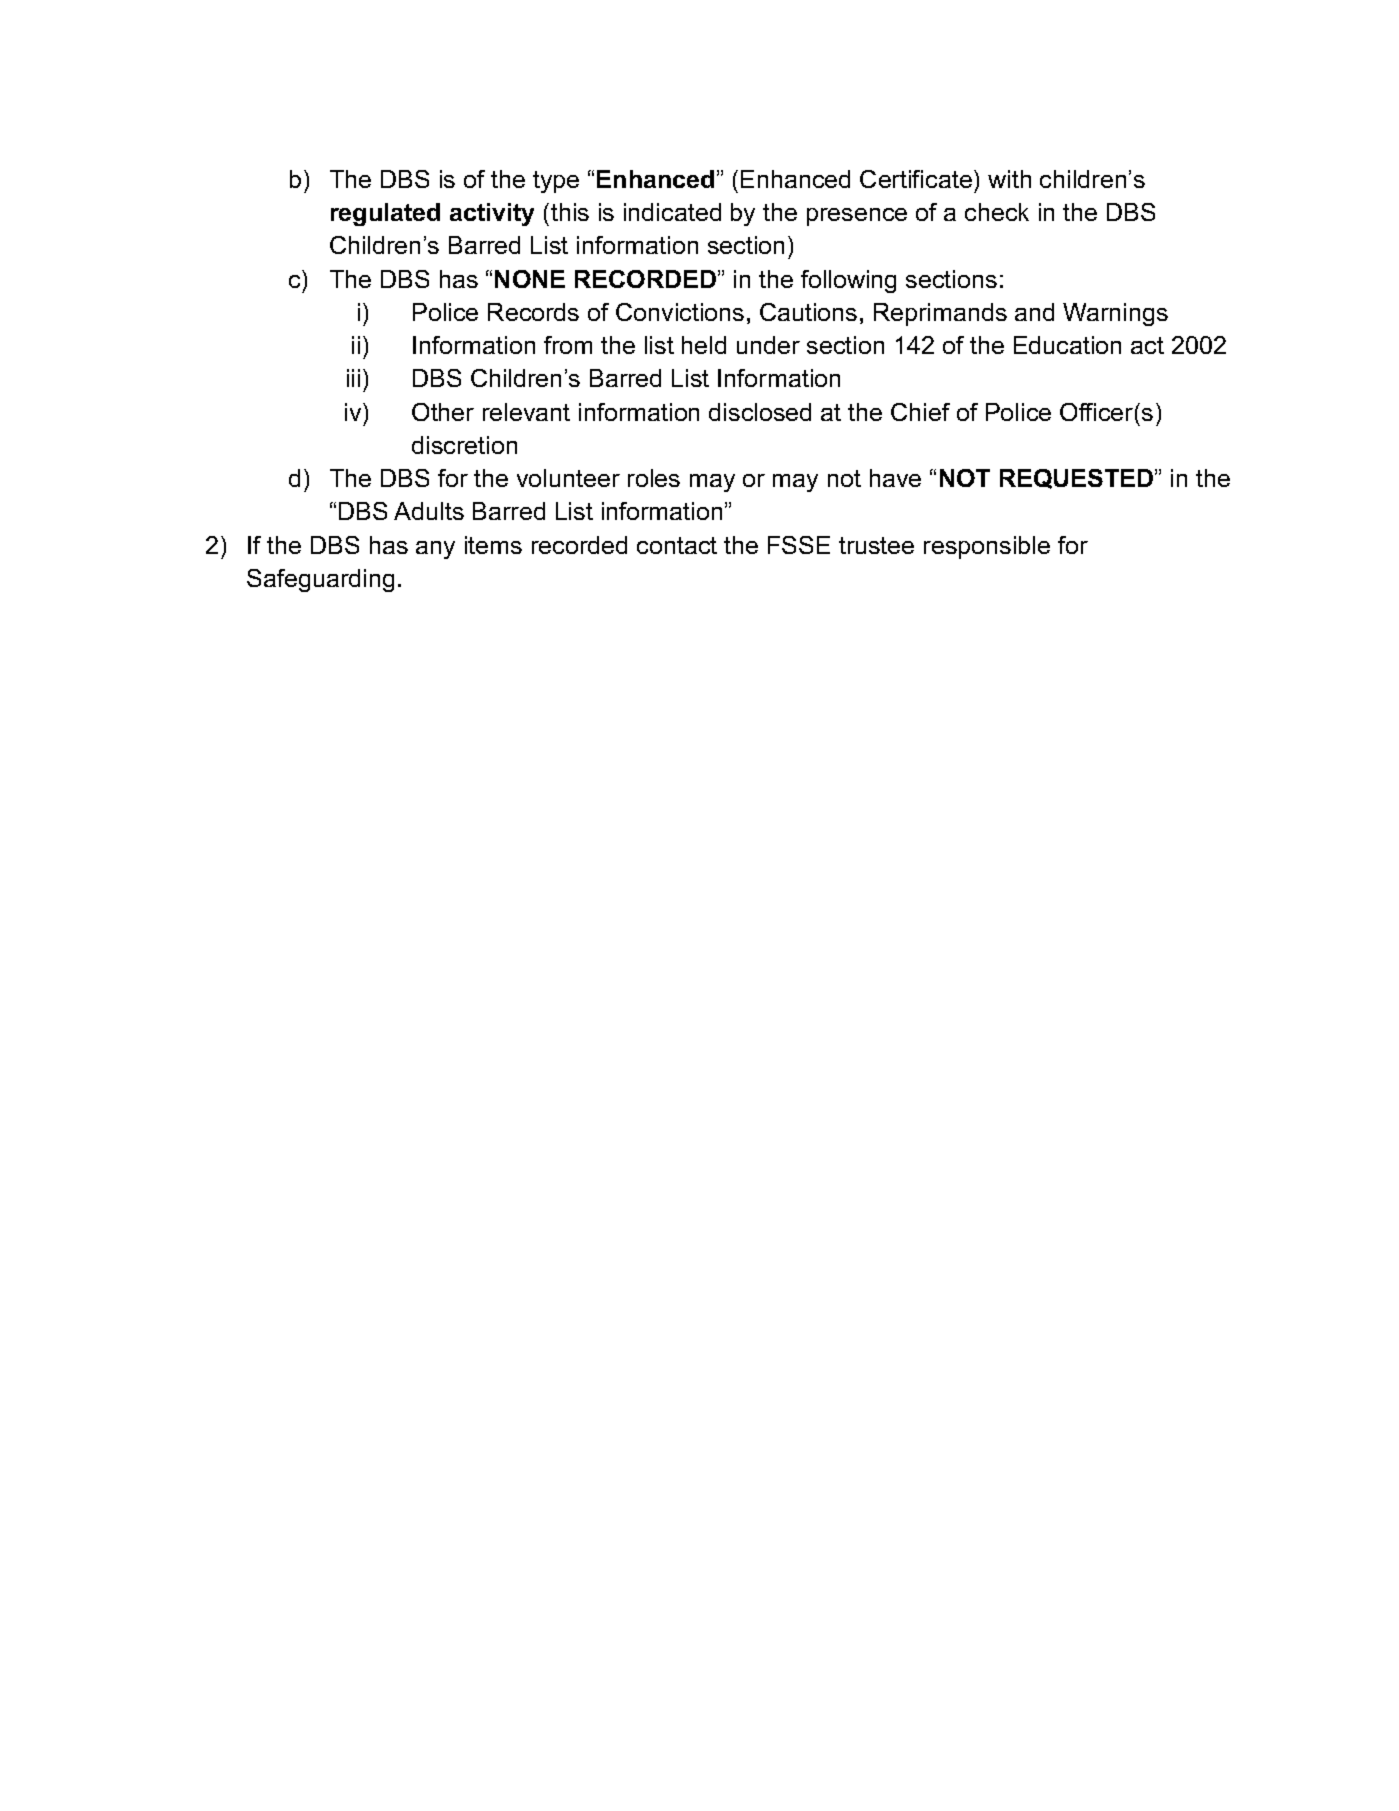 The height and width of the screenshot is (1811, 1399). I want to click on indicated, so click(672, 212).
